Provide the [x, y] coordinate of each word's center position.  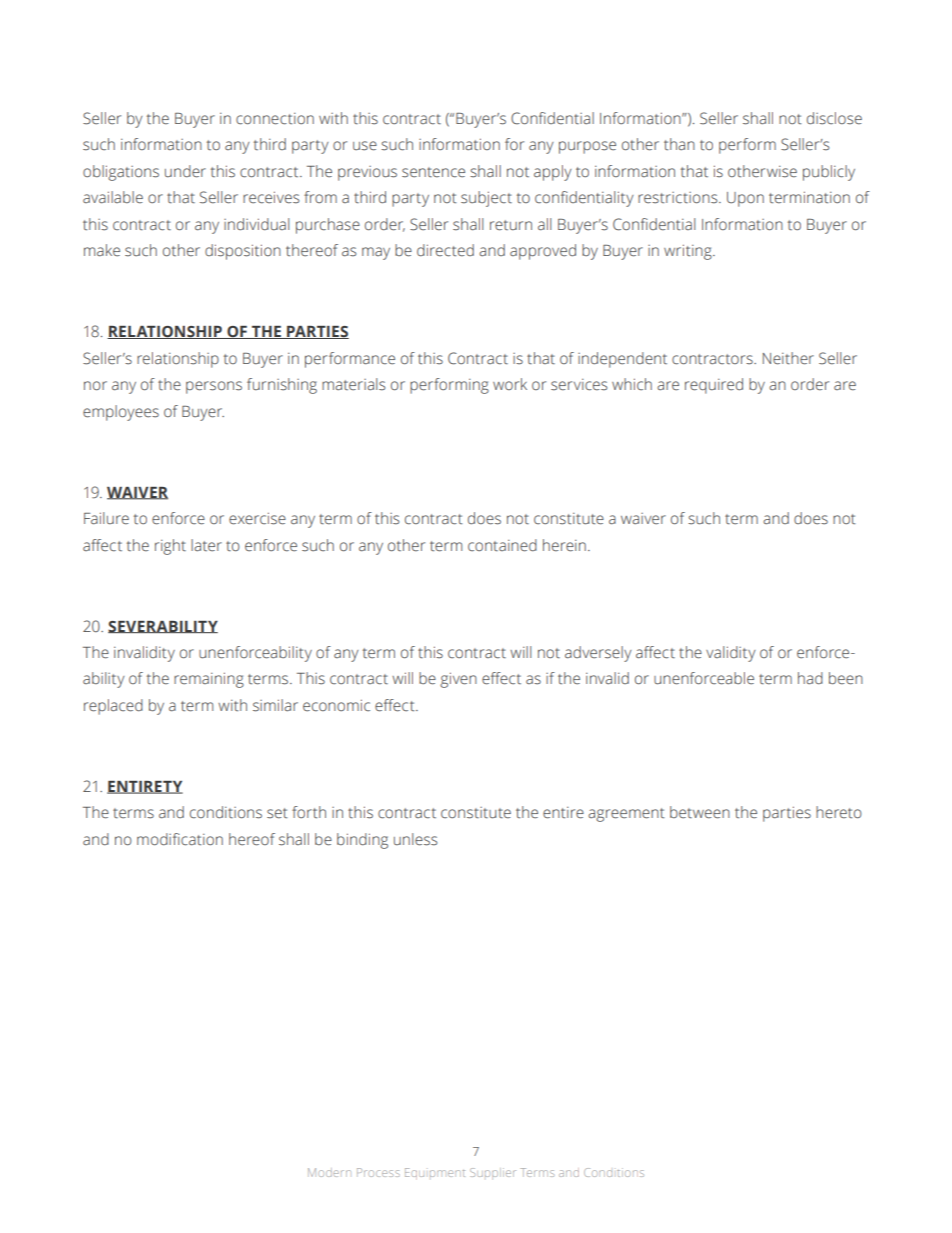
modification [180, 839]
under [185, 171]
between [700, 812]
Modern [329, 1172]
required [714, 386]
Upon [745, 199]
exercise [257, 518]
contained [502, 545]
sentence [433, 172]
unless [415, 839]
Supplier [493, 1172]
